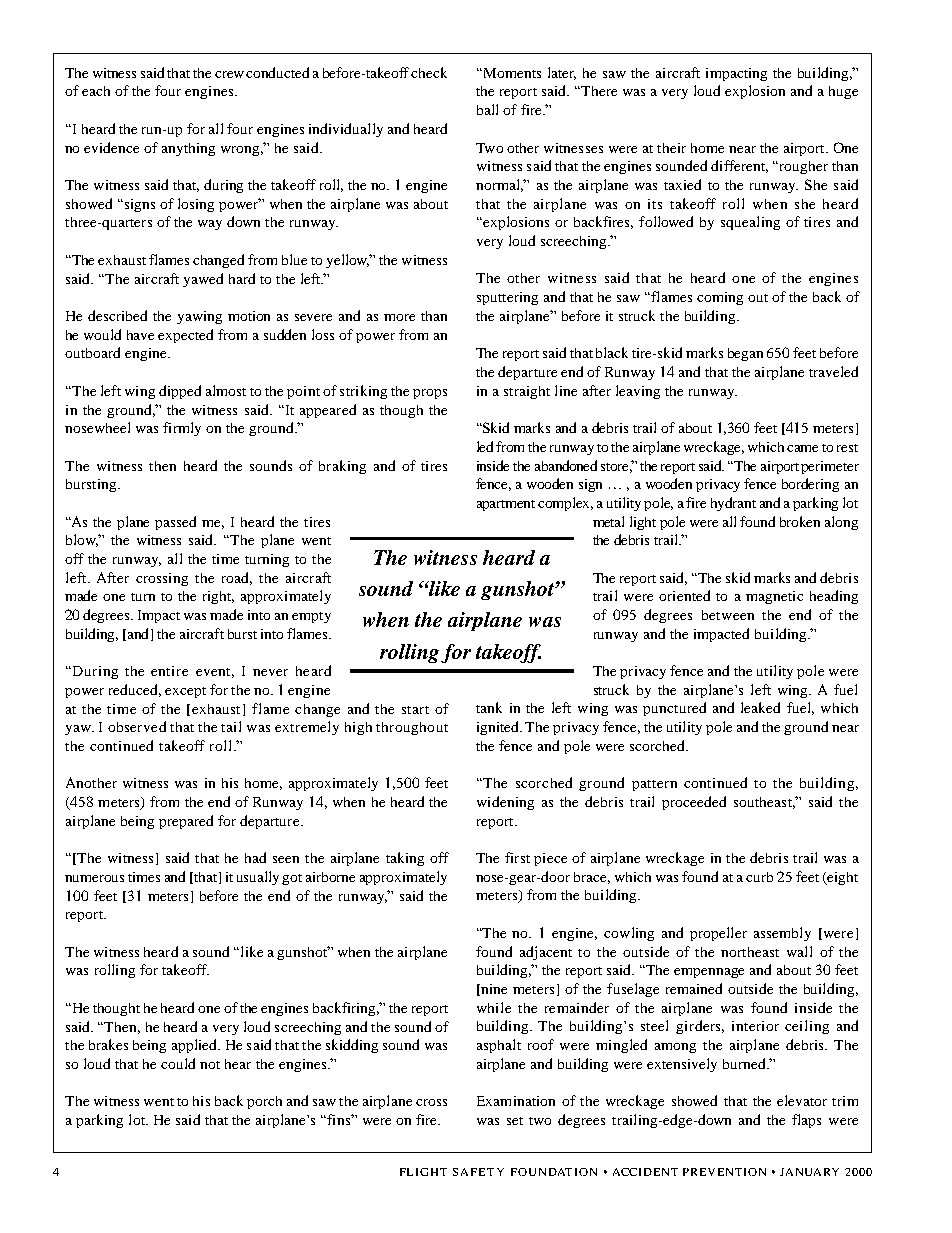 Image resolution: width=952 pixels, height=1233 pixels. What do you see at coordinates (739, 166) in the page?
I see `different` at bounding box center [739, 166].
